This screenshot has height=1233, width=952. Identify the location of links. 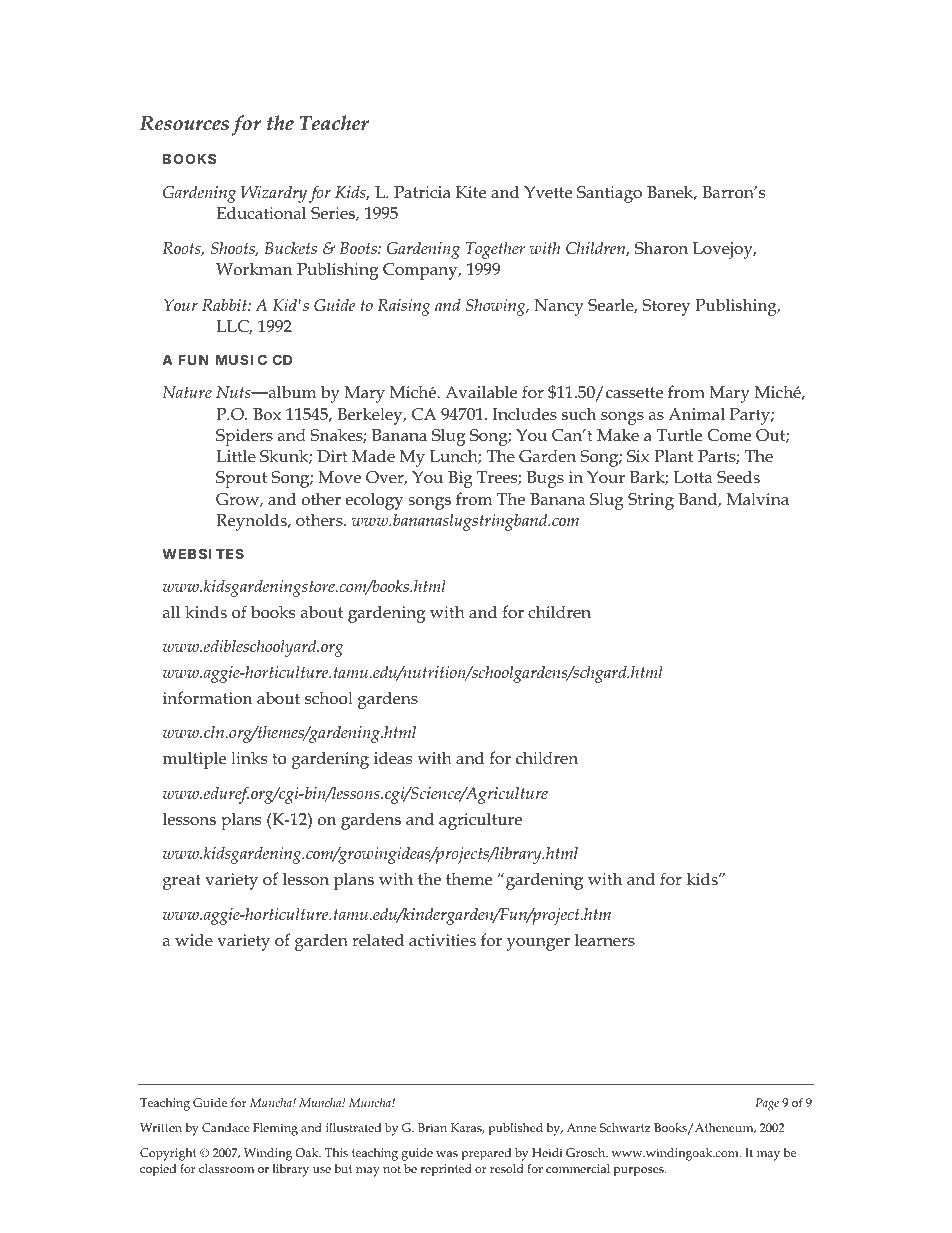
(249, 758).
